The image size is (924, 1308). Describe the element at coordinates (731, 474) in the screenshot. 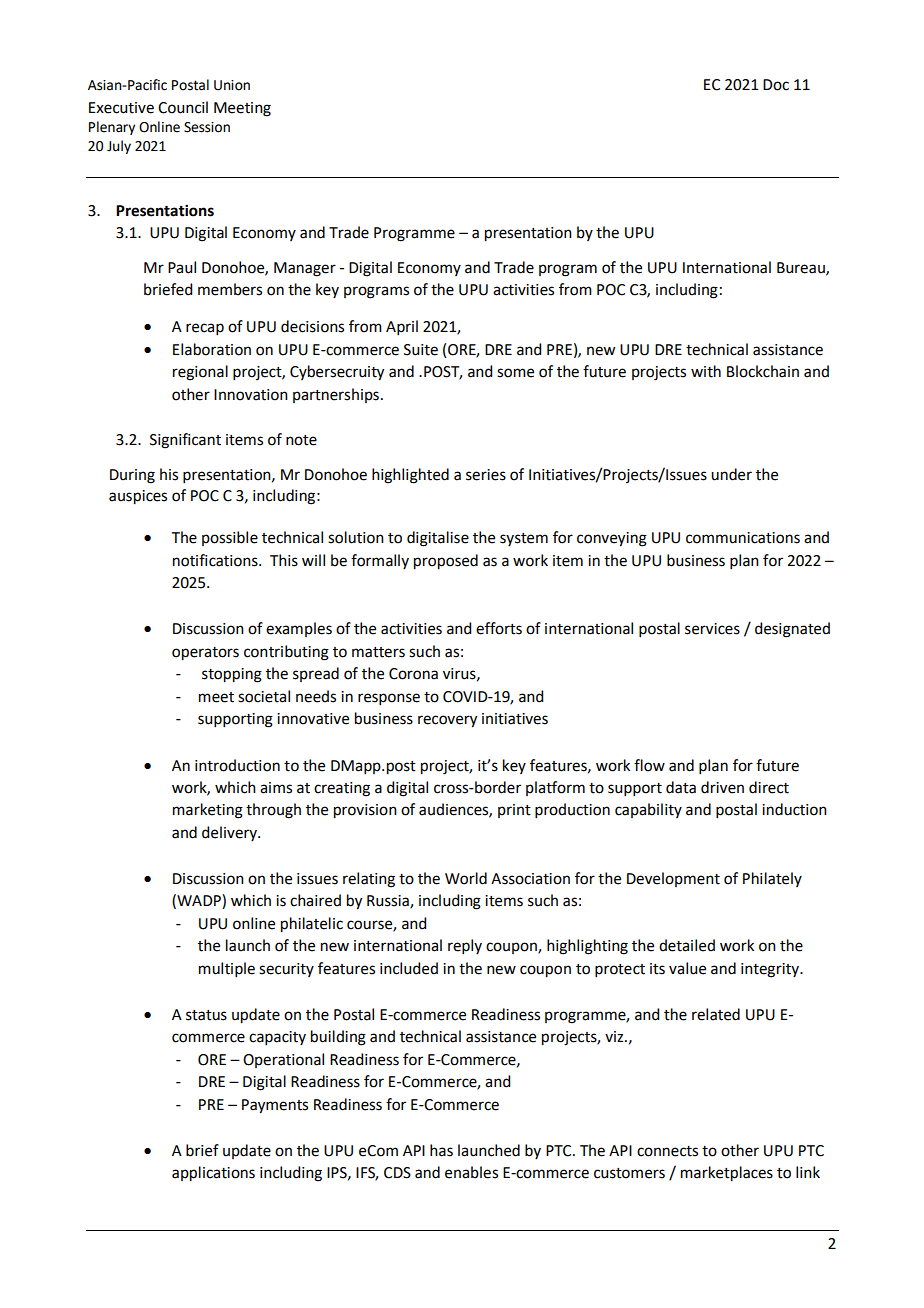

I see `under` at that location.
